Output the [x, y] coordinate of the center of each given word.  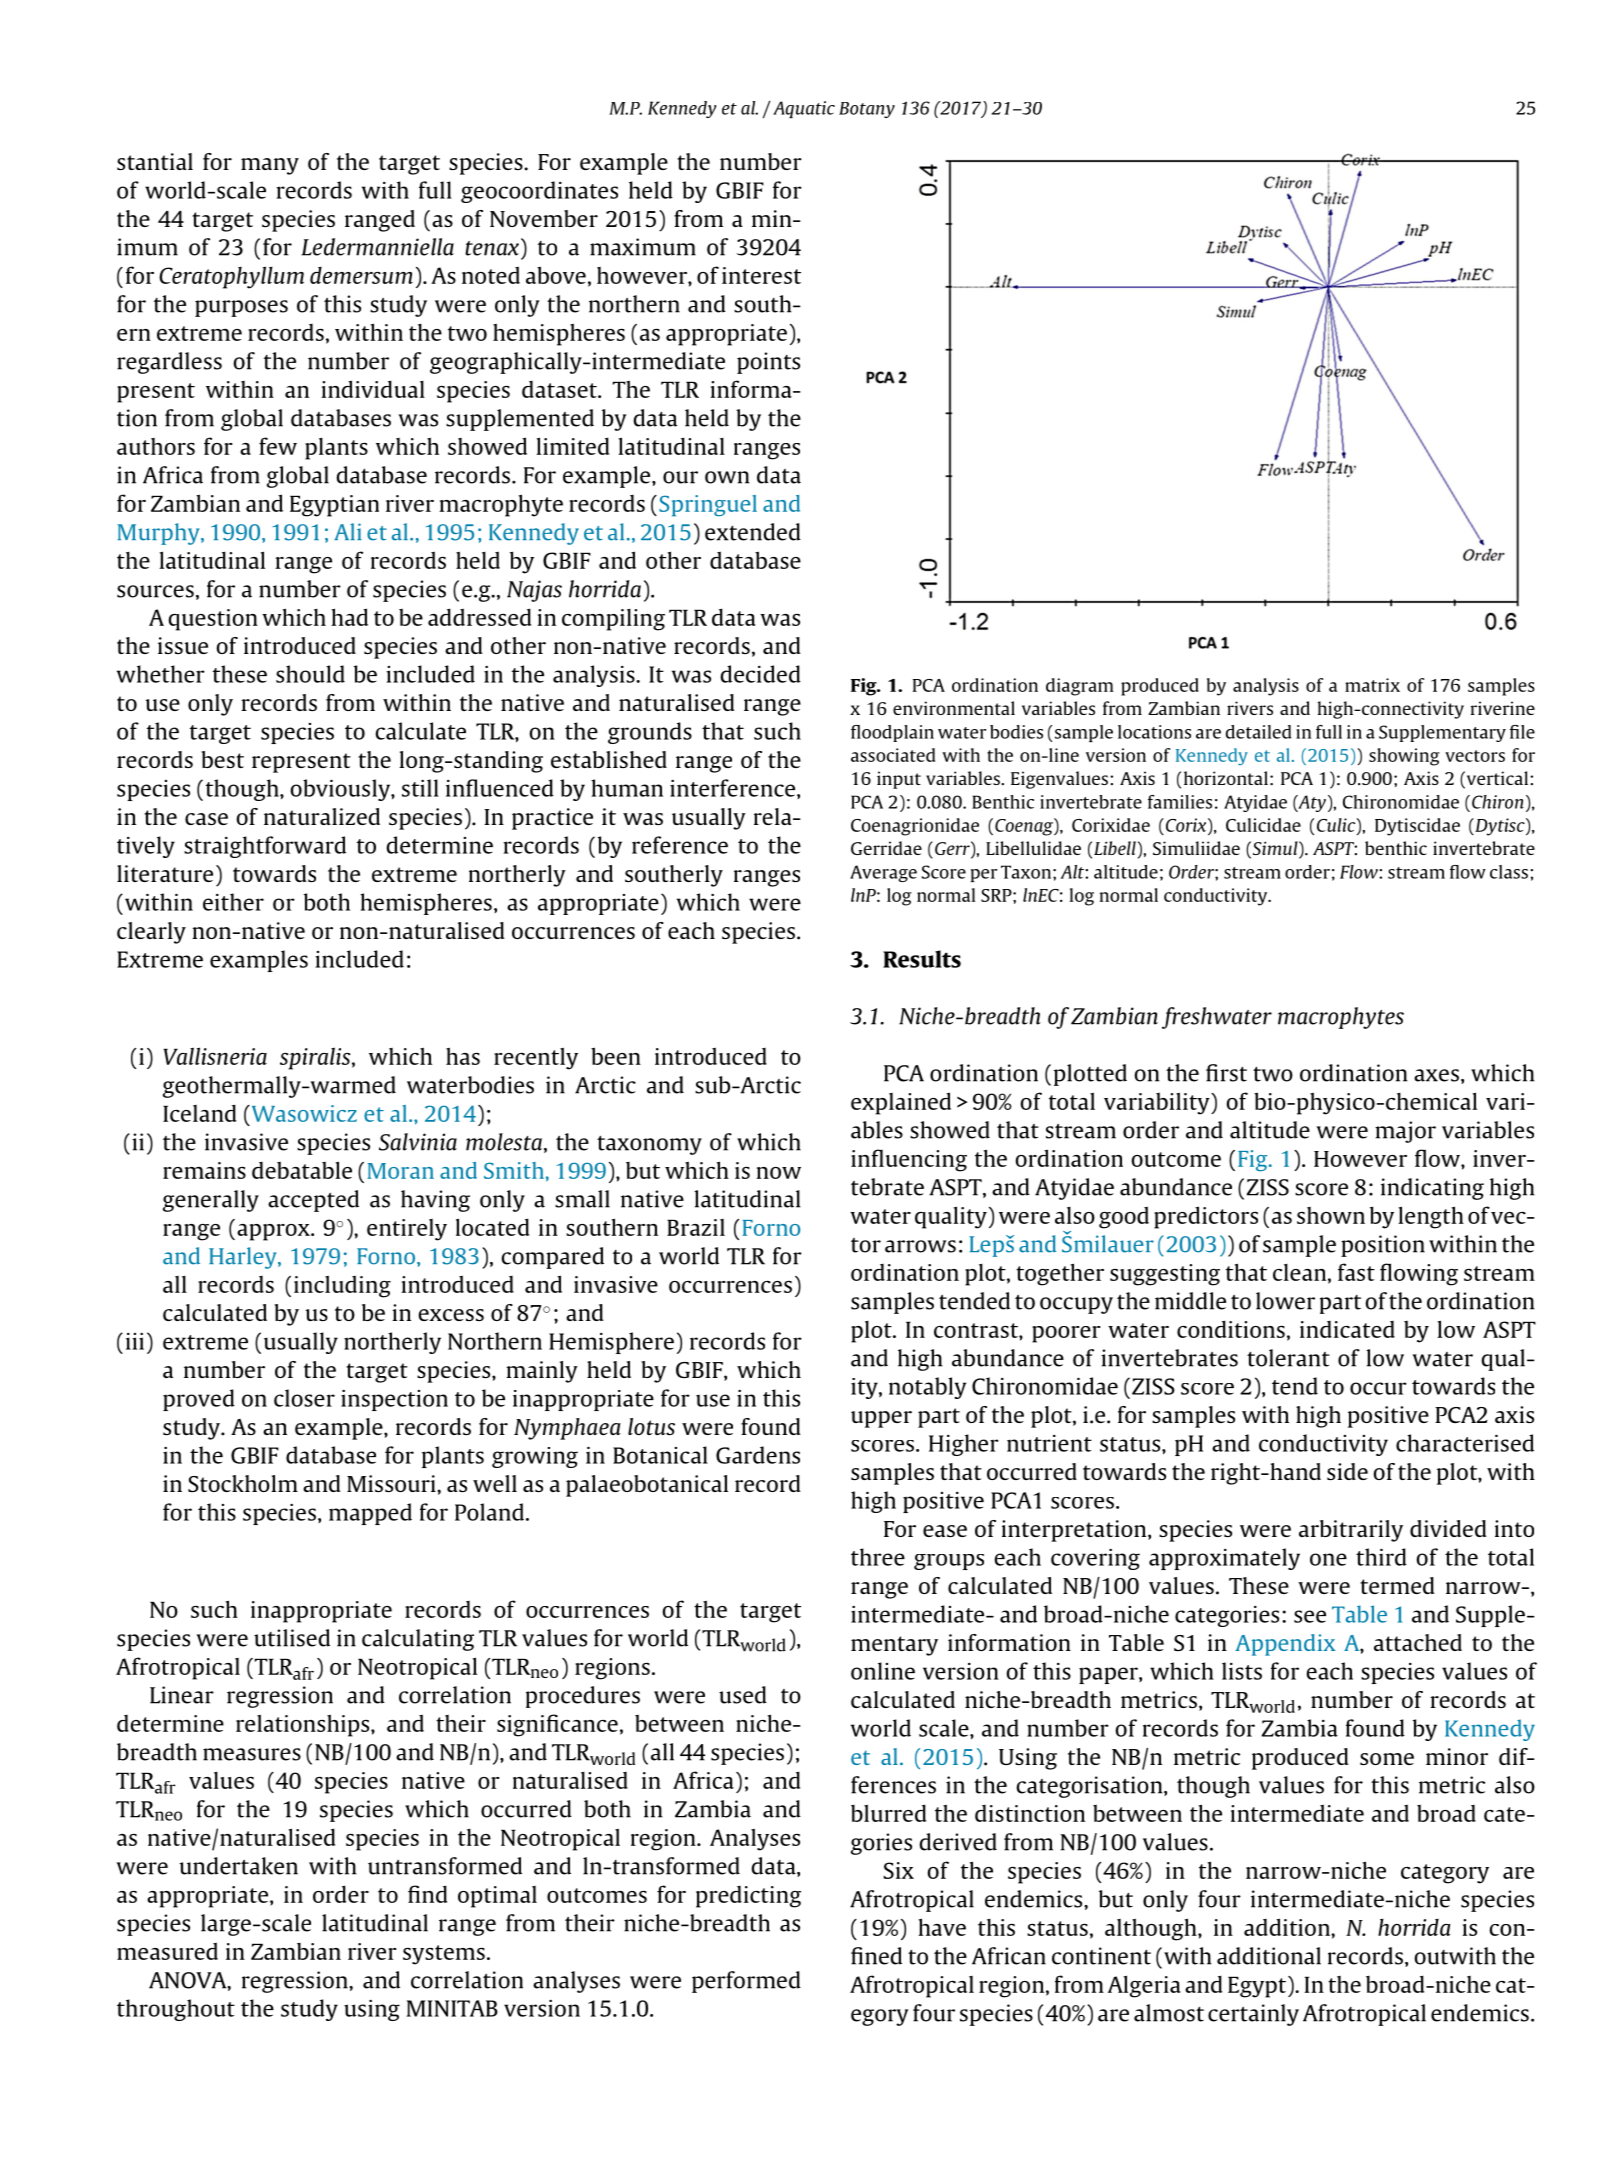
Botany [867, 110]
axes [1436, 1075]
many [270, 166]
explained [901, 1103]
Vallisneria [215, 1056]
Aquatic [804, 109]
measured [167, 1951]
